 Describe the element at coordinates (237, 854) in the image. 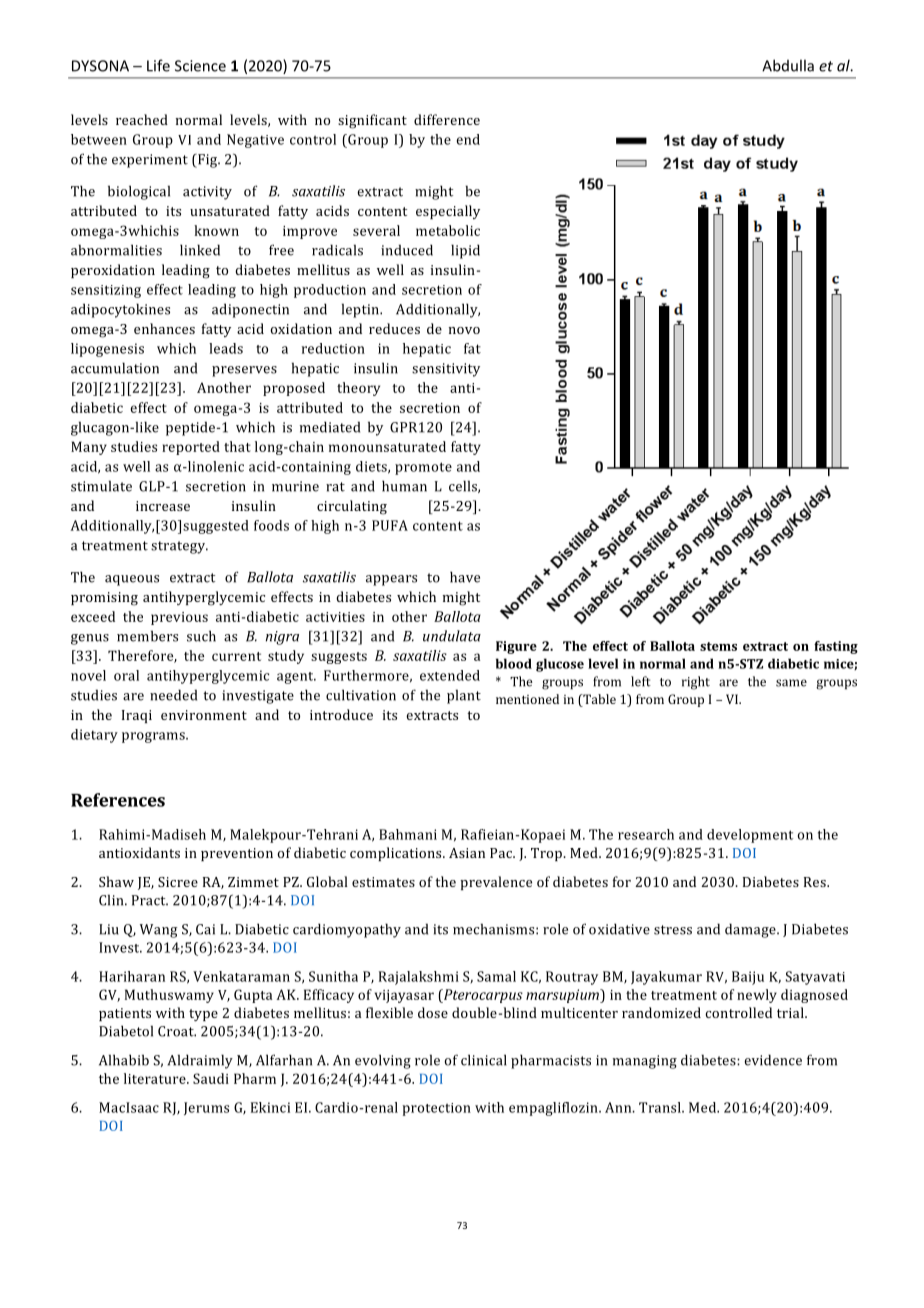

I see `prevention` at that location.
